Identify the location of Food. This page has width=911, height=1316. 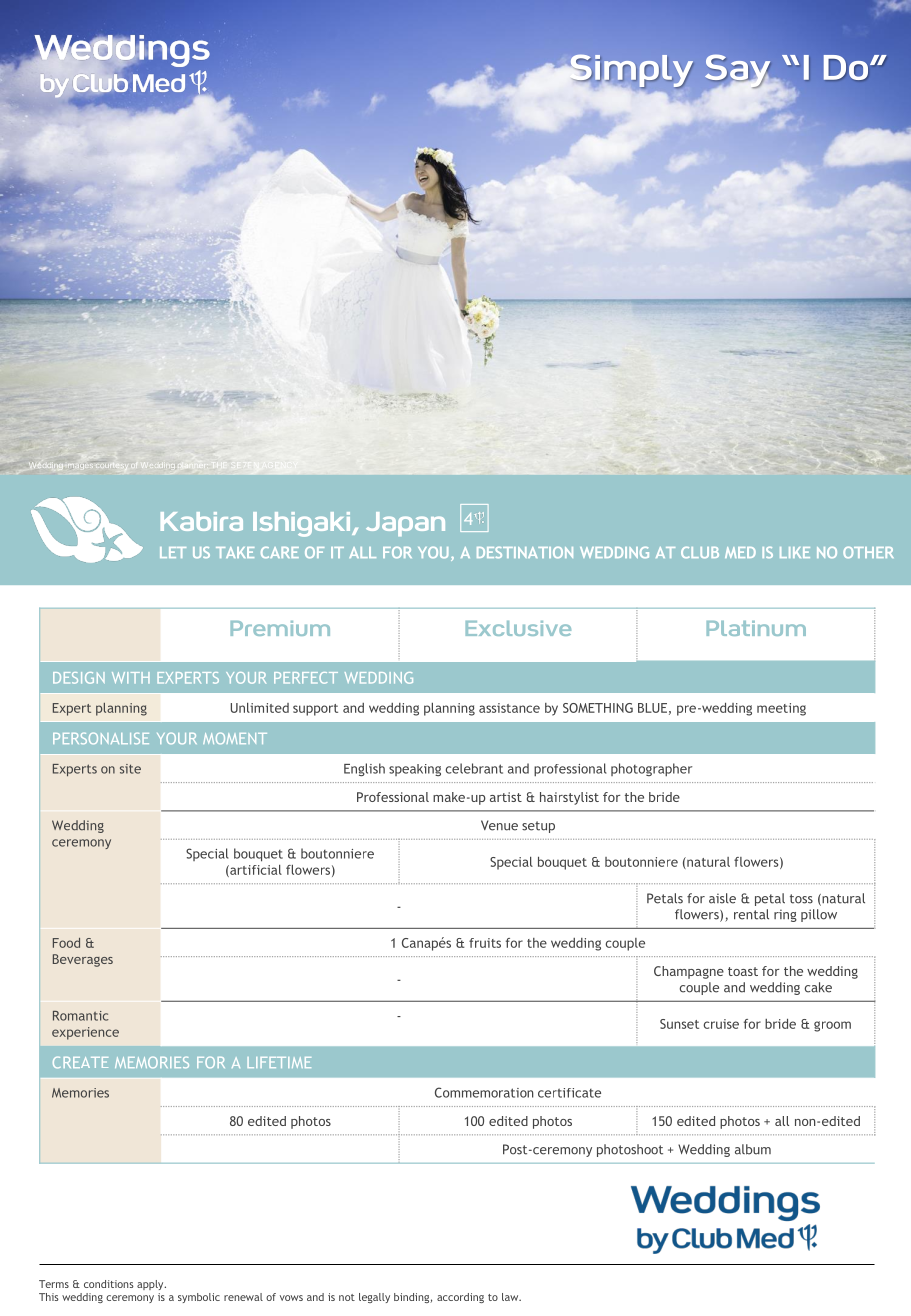
(66, 943).
